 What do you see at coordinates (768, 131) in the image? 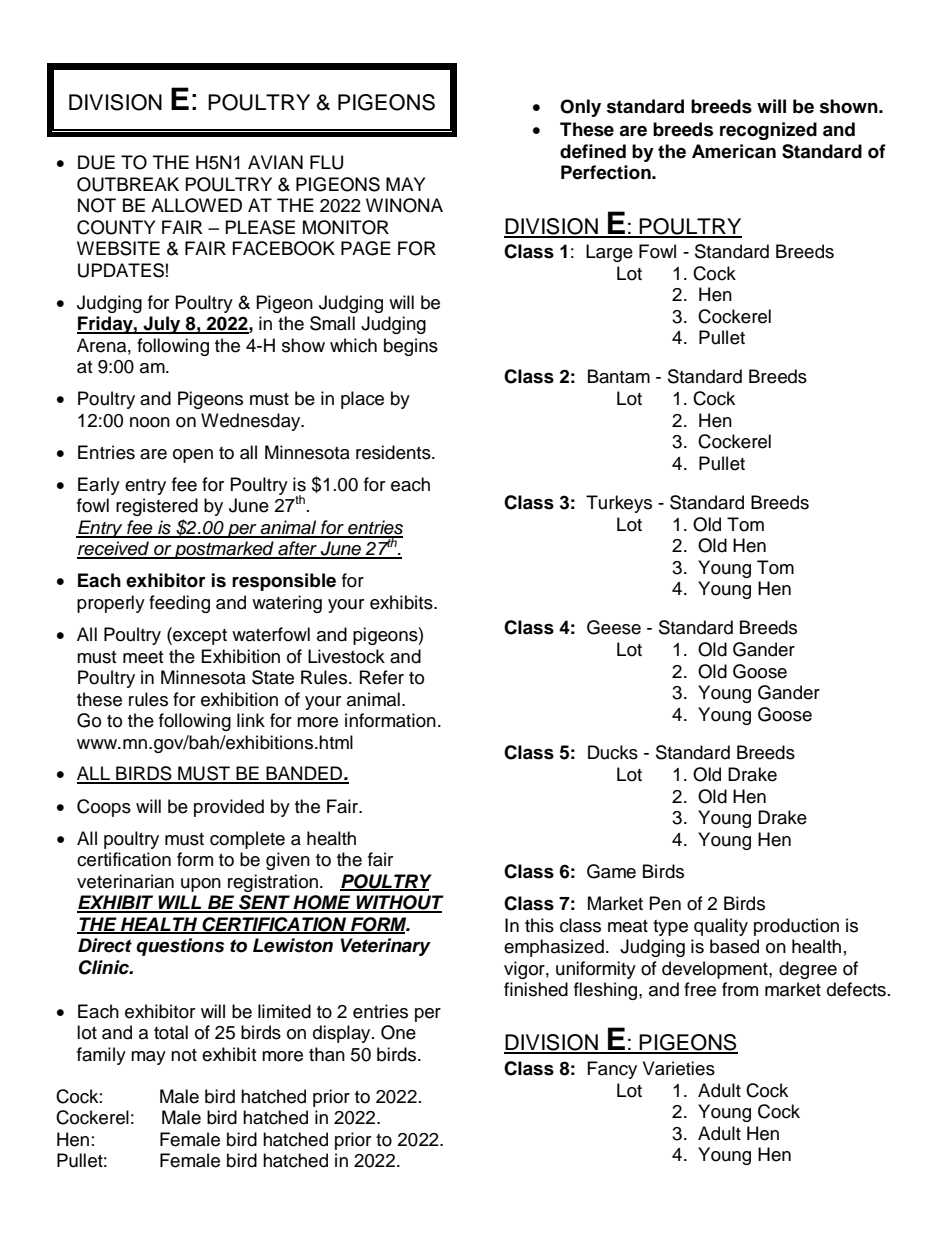
I see `recognized` at bounding box center [768, 131].
